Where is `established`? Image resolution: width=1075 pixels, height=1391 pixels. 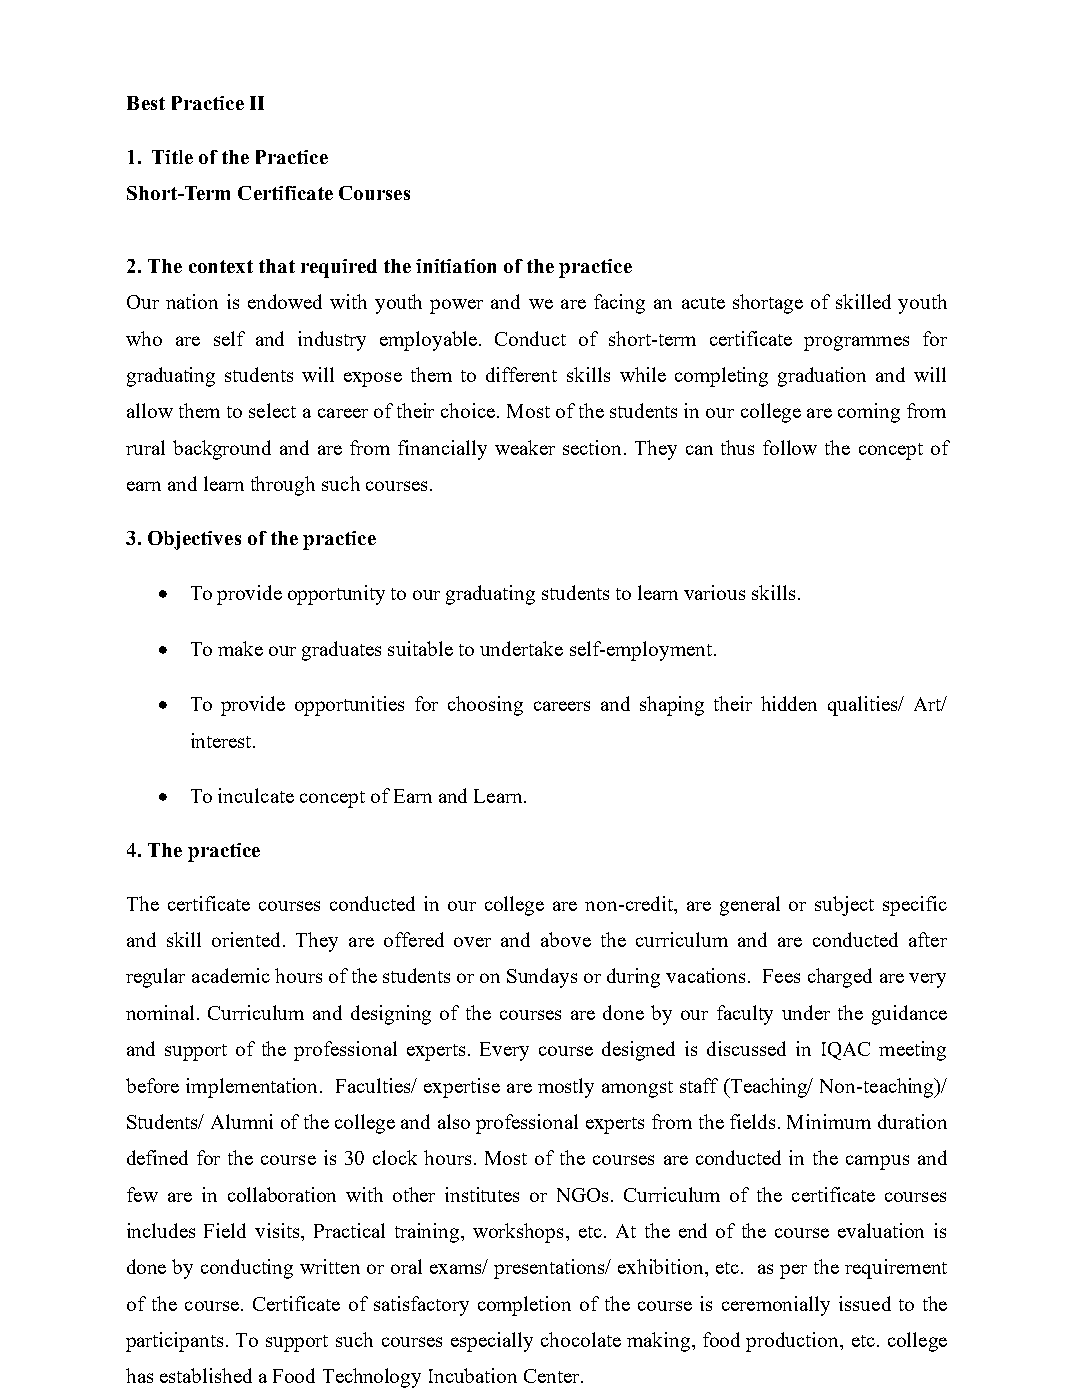 established is located at coordinates (206, 1375).
